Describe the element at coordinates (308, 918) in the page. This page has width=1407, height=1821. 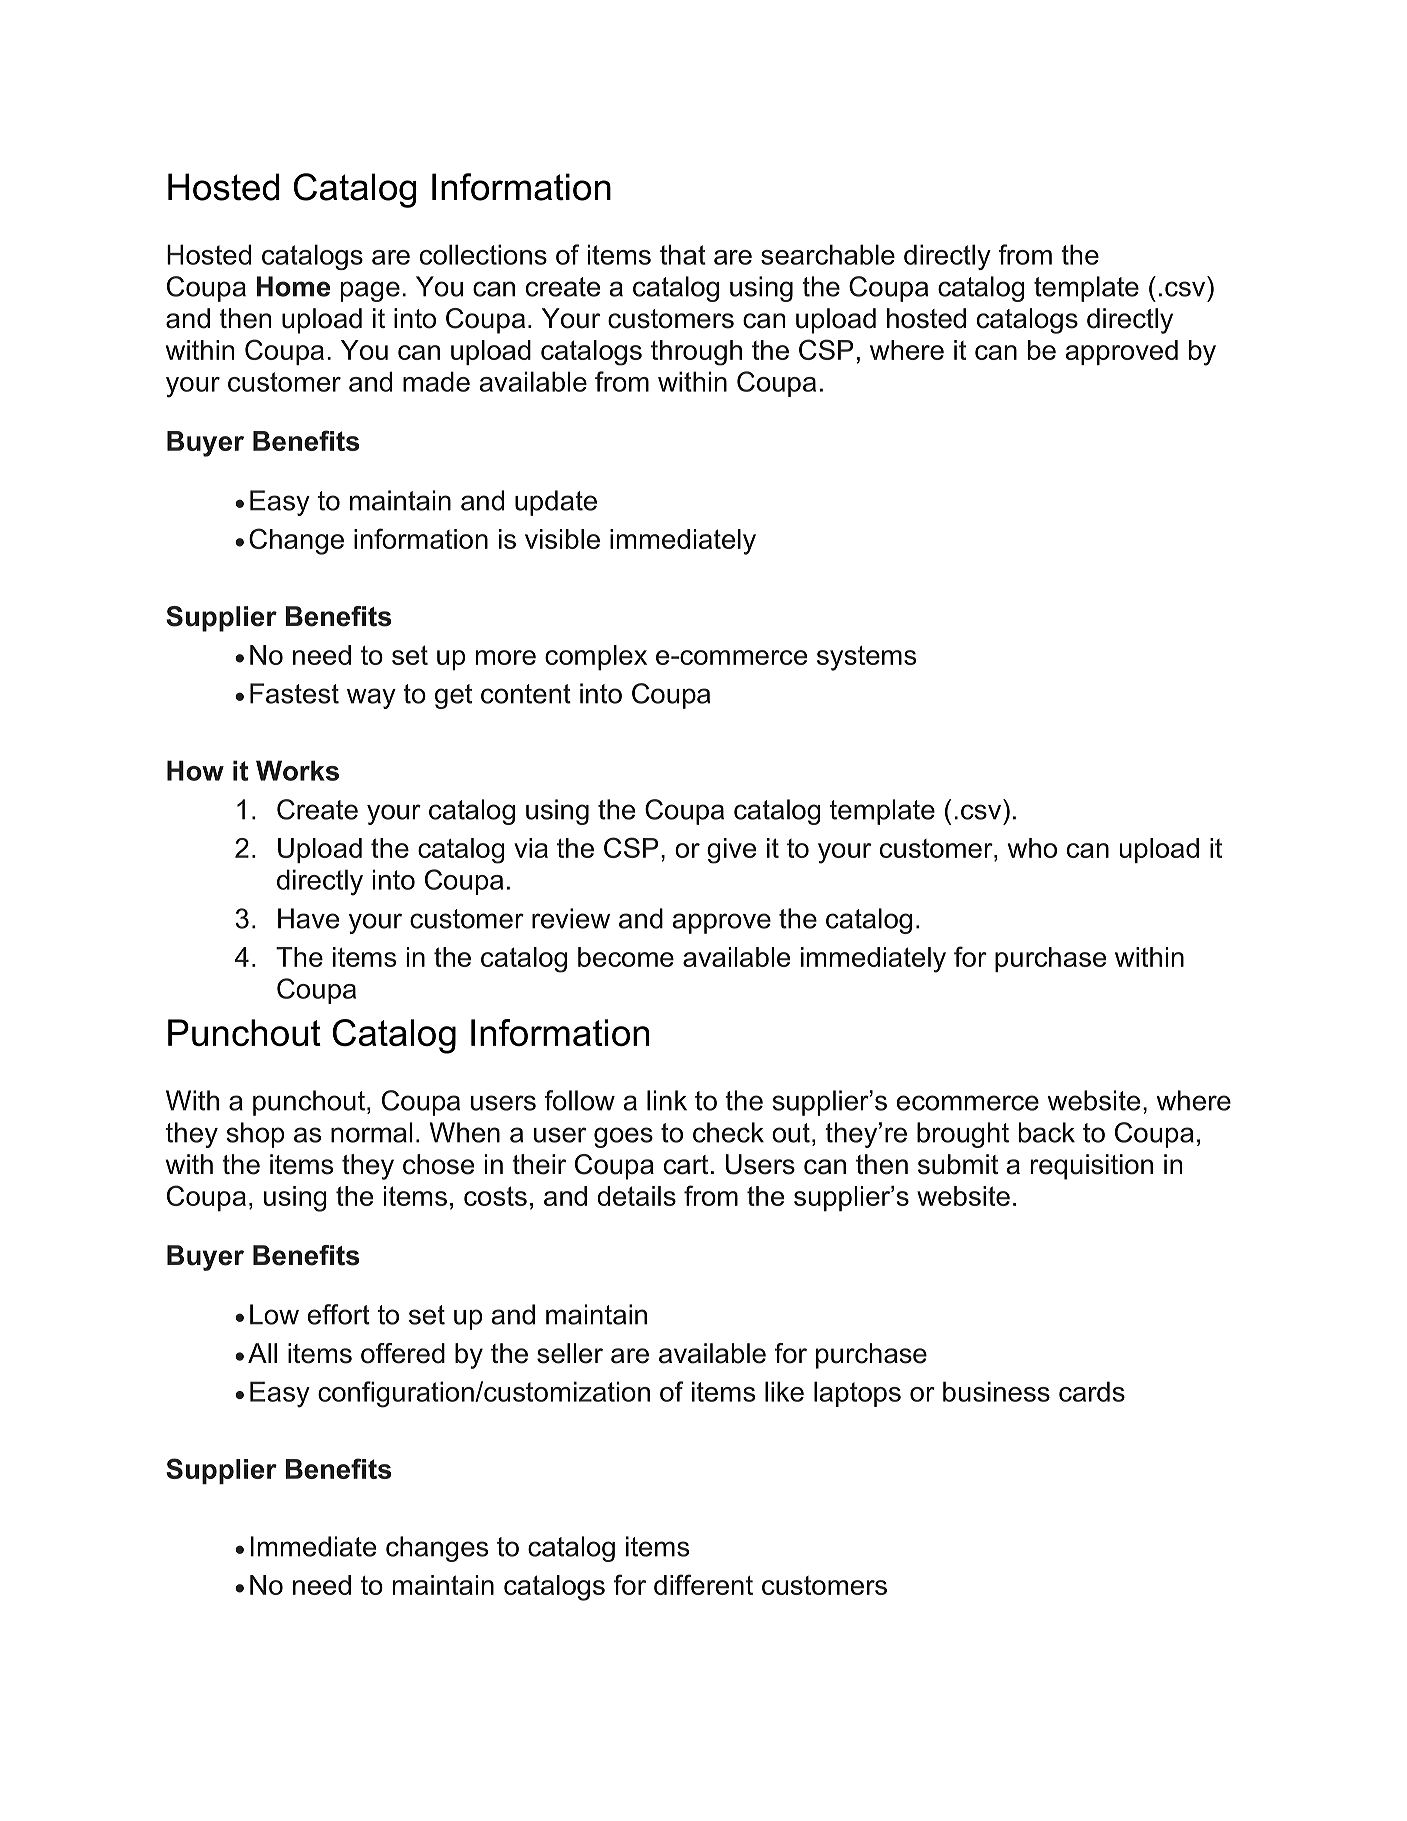
I see `Have` at that location.
